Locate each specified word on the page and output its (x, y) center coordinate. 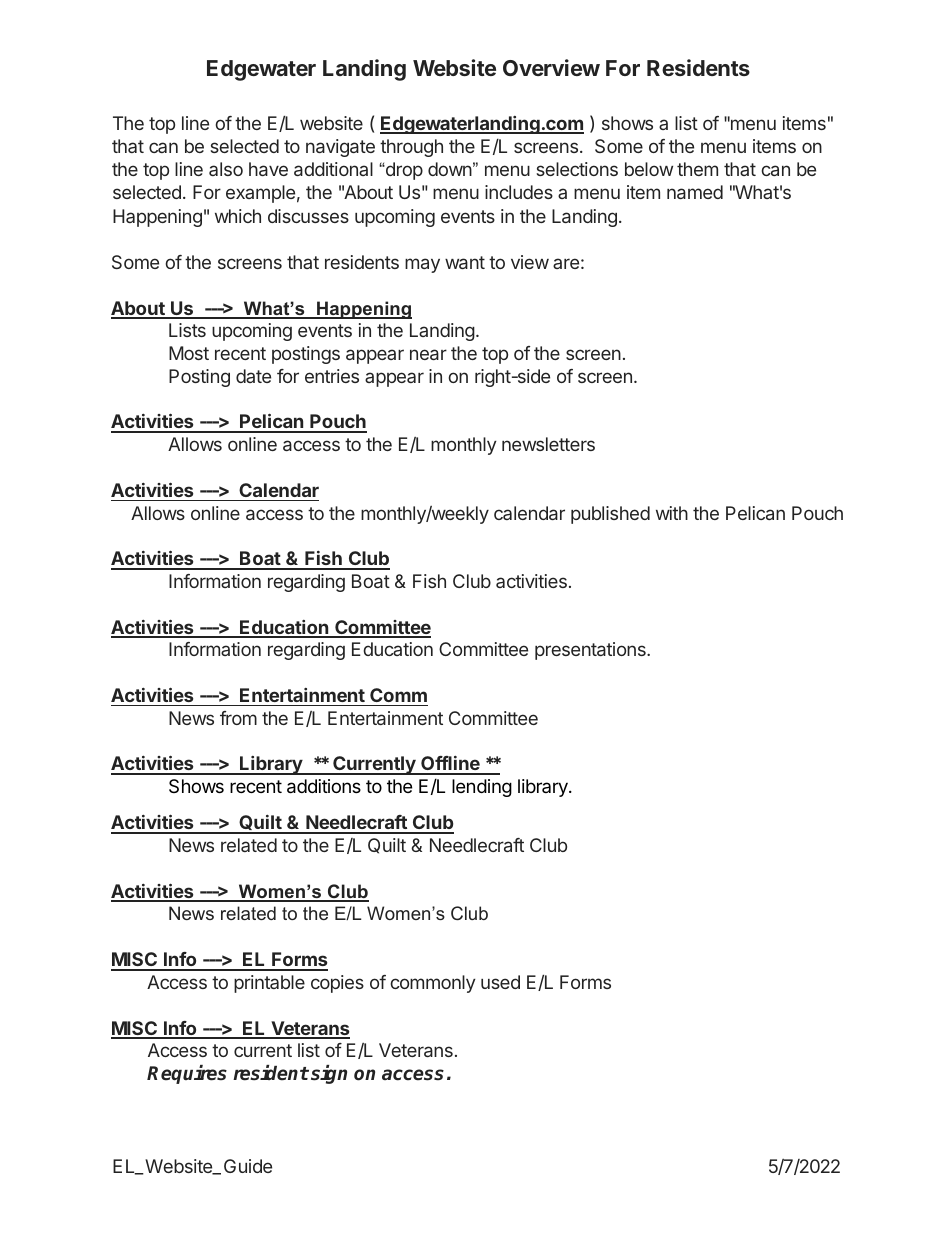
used (500, 982)
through (411, 148)
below (649, 169)
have (268, 169)
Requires (187, 1074)
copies (337, 984)
